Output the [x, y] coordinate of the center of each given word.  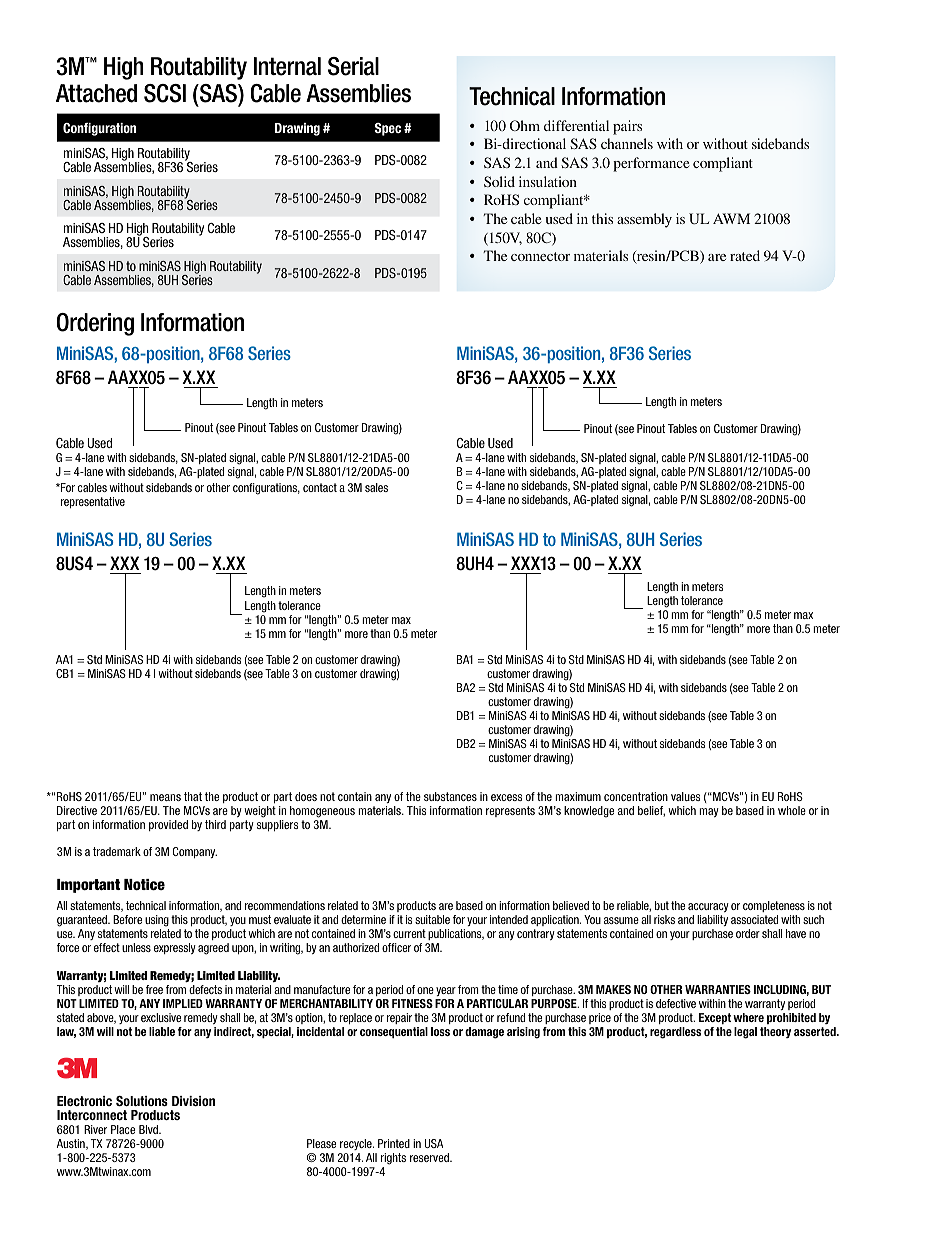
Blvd [149, 1129]
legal [745, 1033]
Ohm [525, 125]
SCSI [165, 93]
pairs [627, 127]
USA [434, 1143]
